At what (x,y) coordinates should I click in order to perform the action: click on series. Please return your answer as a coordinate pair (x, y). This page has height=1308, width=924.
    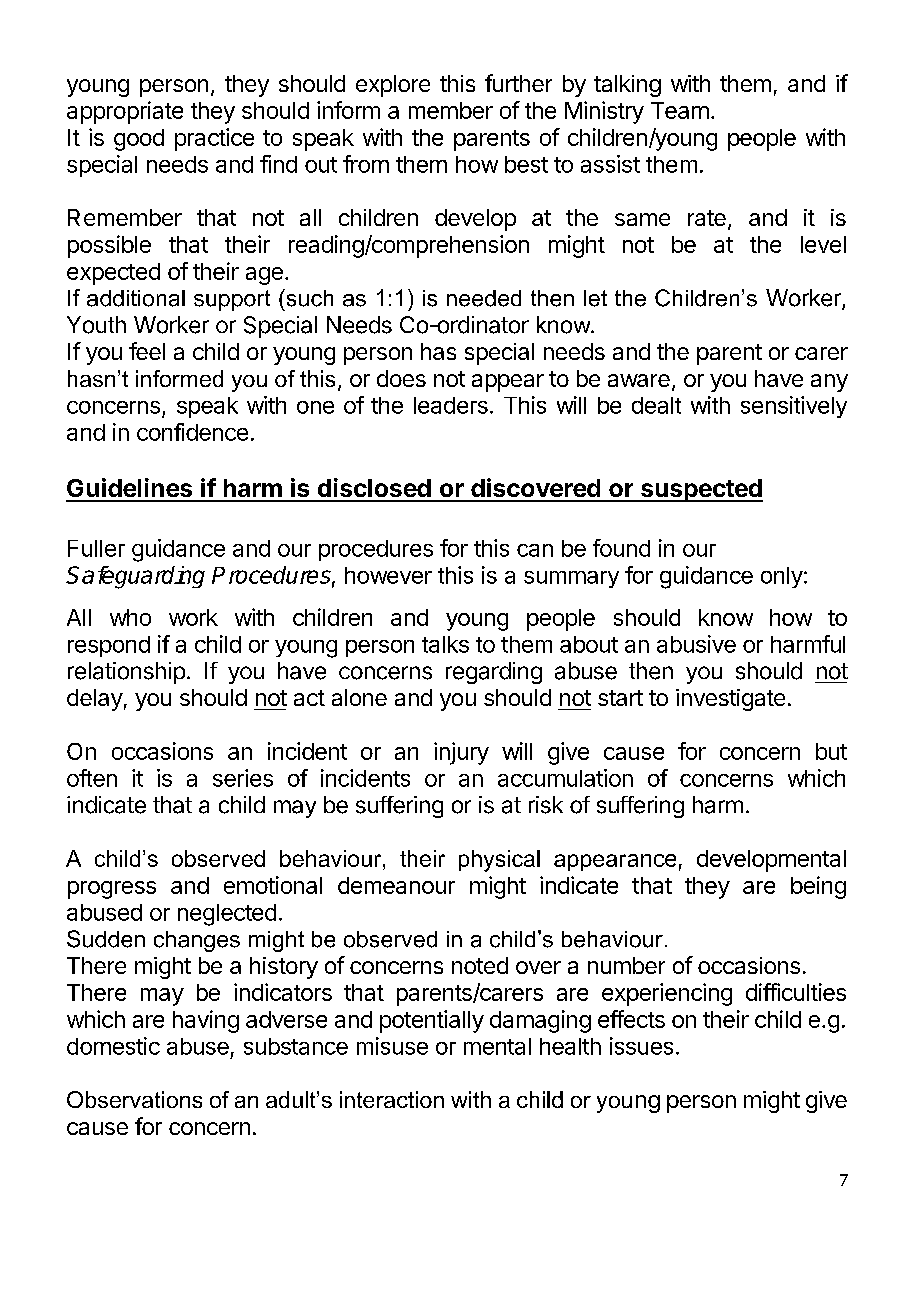
    Looking at the image, I should click on (243, 778).
